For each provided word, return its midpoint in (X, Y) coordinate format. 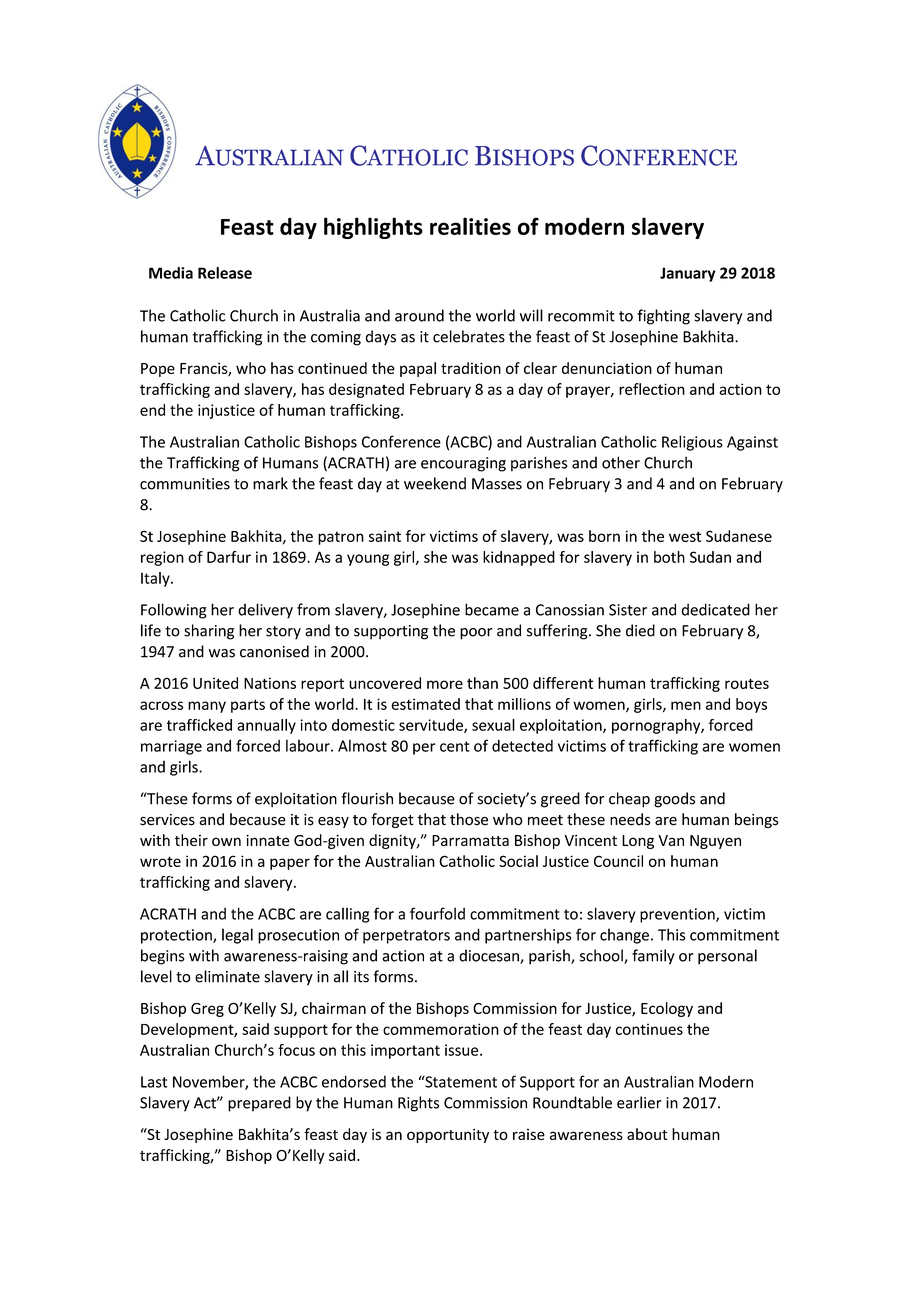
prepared (259, 1104)
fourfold (437, 913)
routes (747, 683)
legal (237, 936)
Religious (692, 443)
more (445, 684)
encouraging (463, 464)
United (215, 683)
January (687, 274)
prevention (678, 915)
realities (470, 226)
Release (225, 273)
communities (185, 484)
